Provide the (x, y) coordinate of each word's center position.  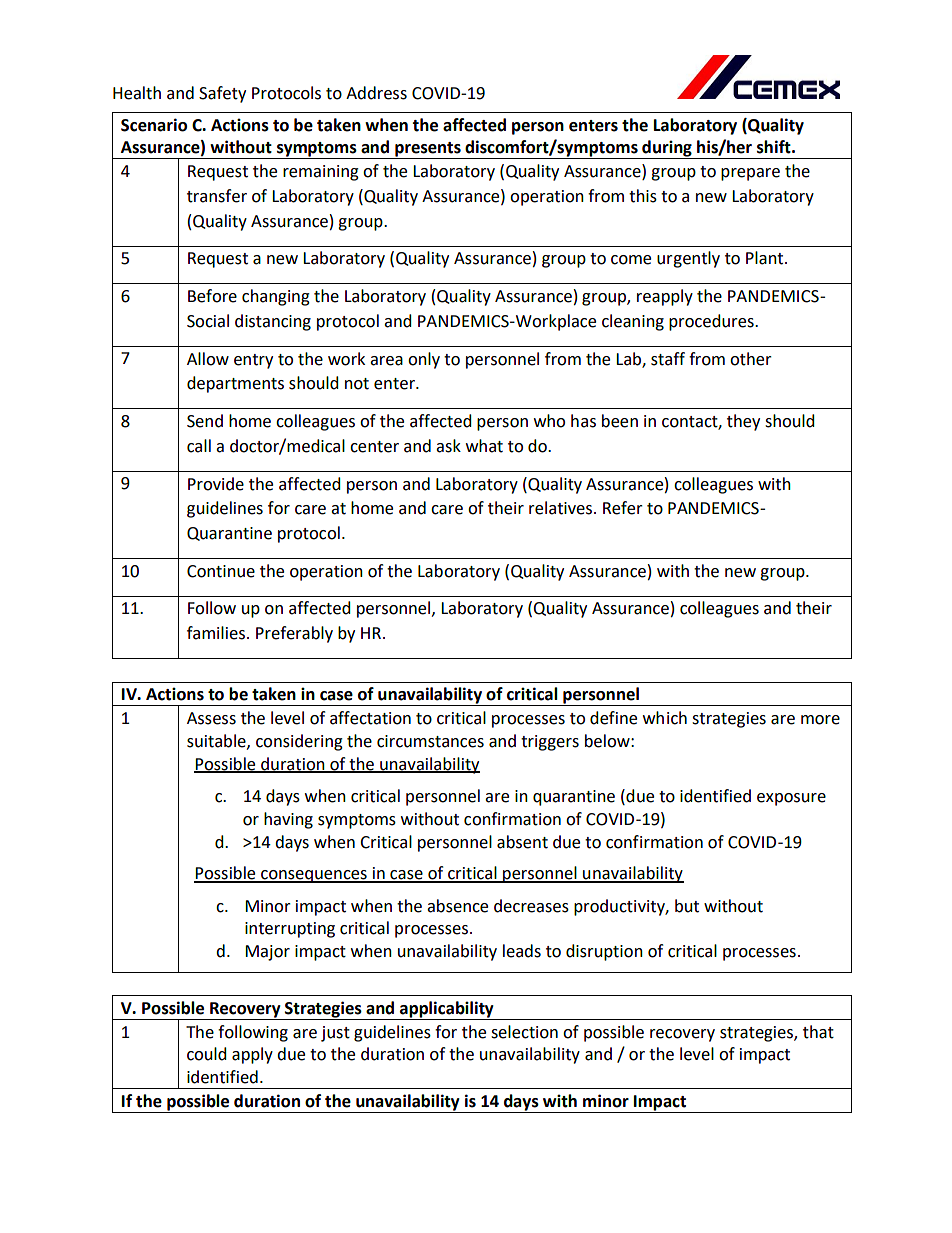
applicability (447, 1010)
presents (428, 150)
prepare (750, 174)
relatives (560, 508)
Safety (222, 94)
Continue (221, 571)
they (743, 422)
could (207, 1054)
